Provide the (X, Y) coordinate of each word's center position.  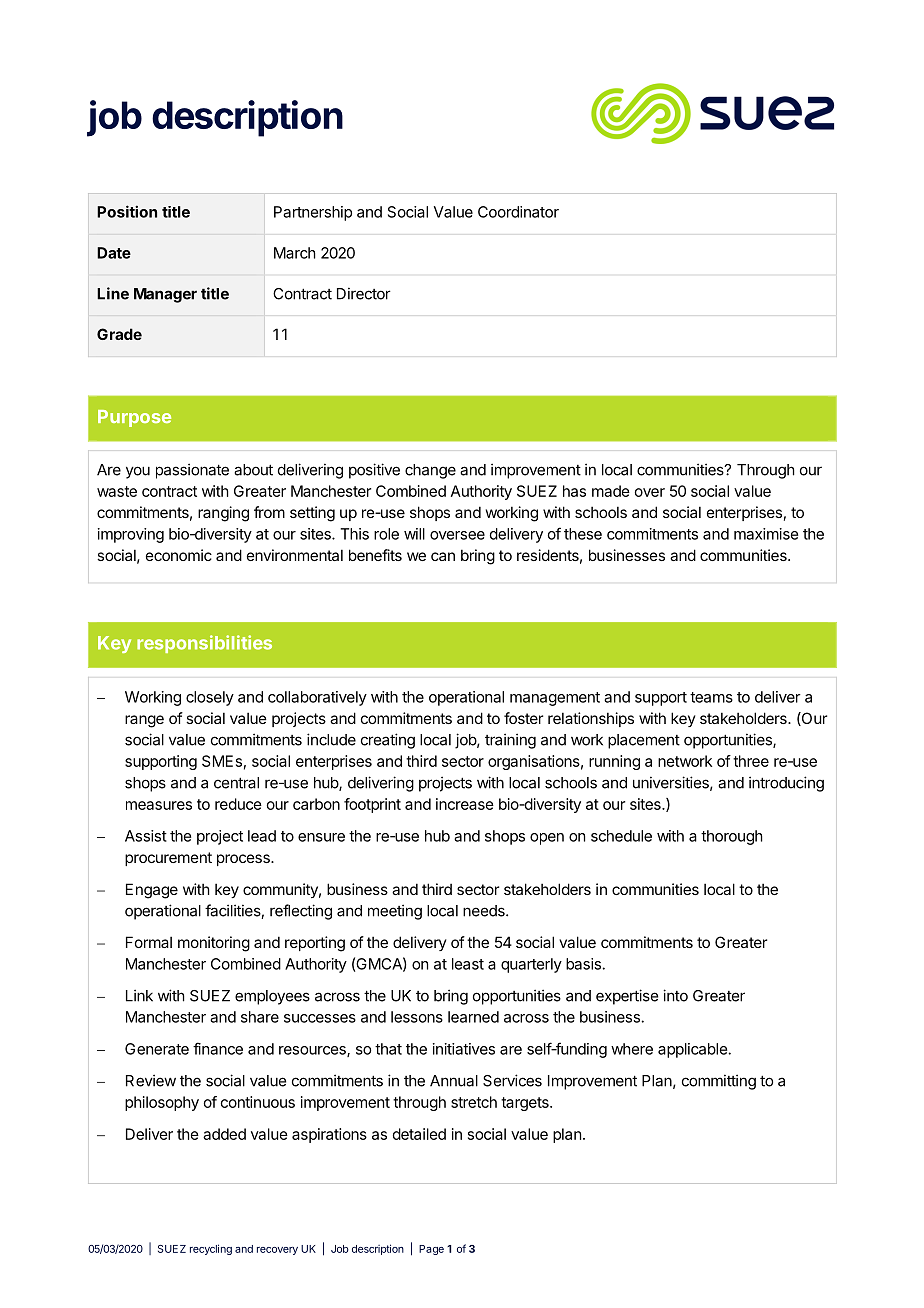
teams (711, 697)
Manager (165, 295)
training (510, 741)
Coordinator (518, 212)
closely (210, 698)
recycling (211, 1249)
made (611, 491)
